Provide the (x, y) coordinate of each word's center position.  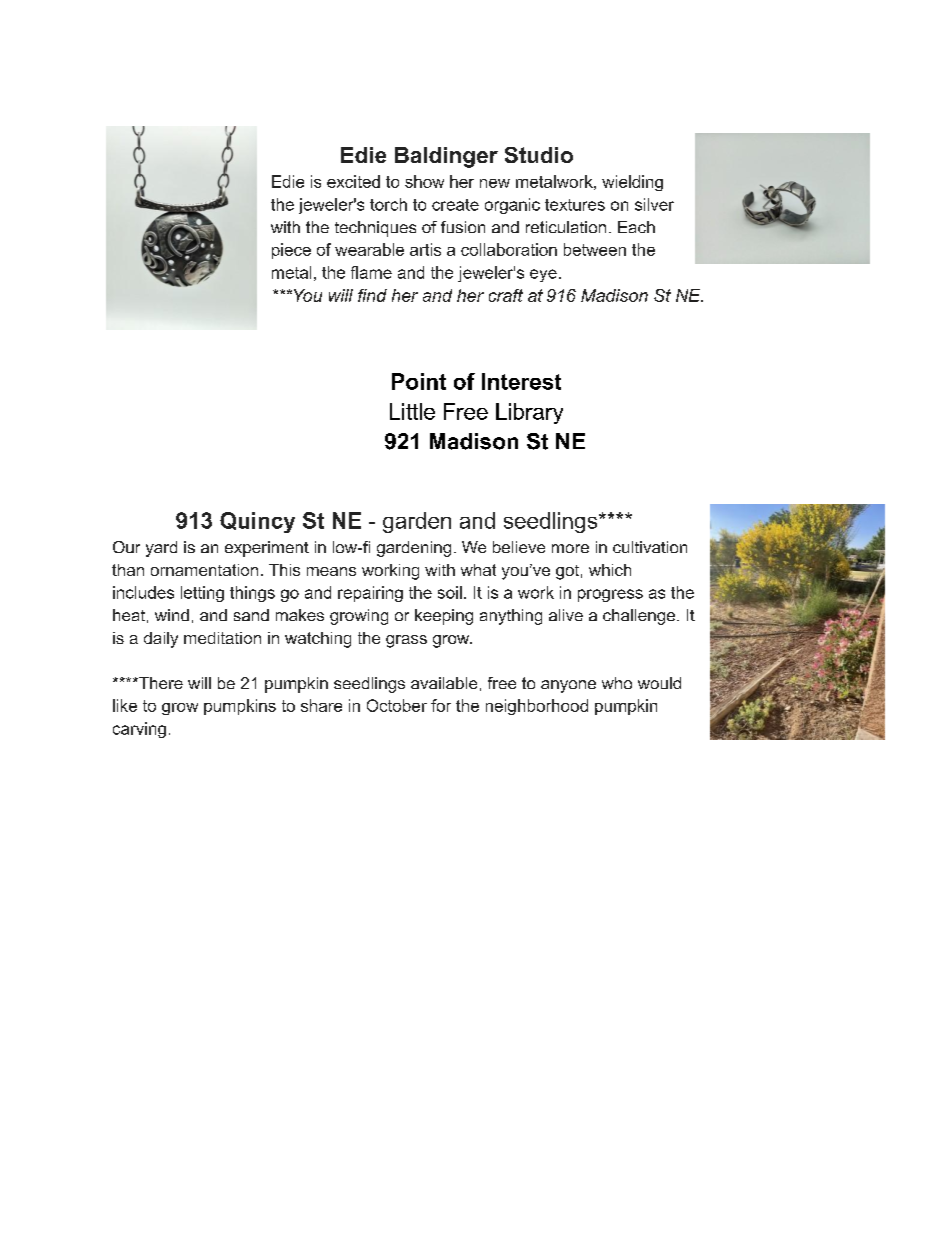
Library (529, 413)
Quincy (257, 522)
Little (412, 411)
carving (139, 730)
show (424, 181)
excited (353, 181)
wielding (632, 183)
